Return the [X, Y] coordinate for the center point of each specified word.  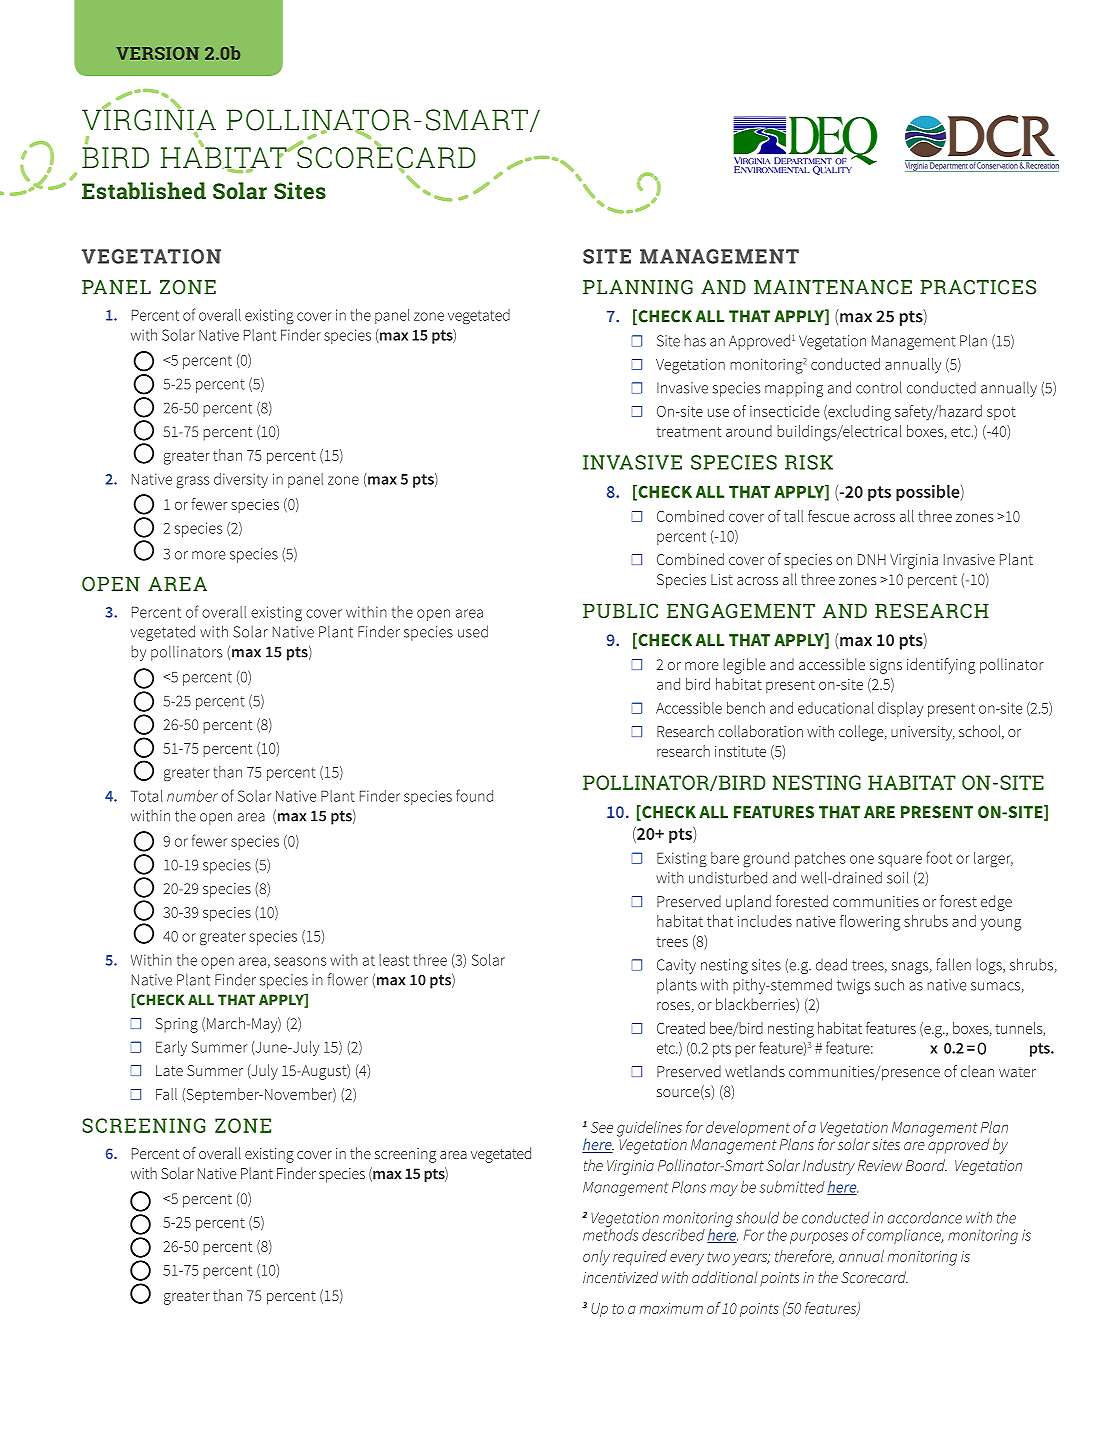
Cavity [676, 966]
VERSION [157, 53]
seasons [300, 961]
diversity [241, 480]
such [889, 984]
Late [169, 1070]
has [695, 341]
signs [886, 666]
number [192, 796]
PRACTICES [978, 287]
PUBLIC [620, 610]
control [879, 387]
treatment [688, 432]
